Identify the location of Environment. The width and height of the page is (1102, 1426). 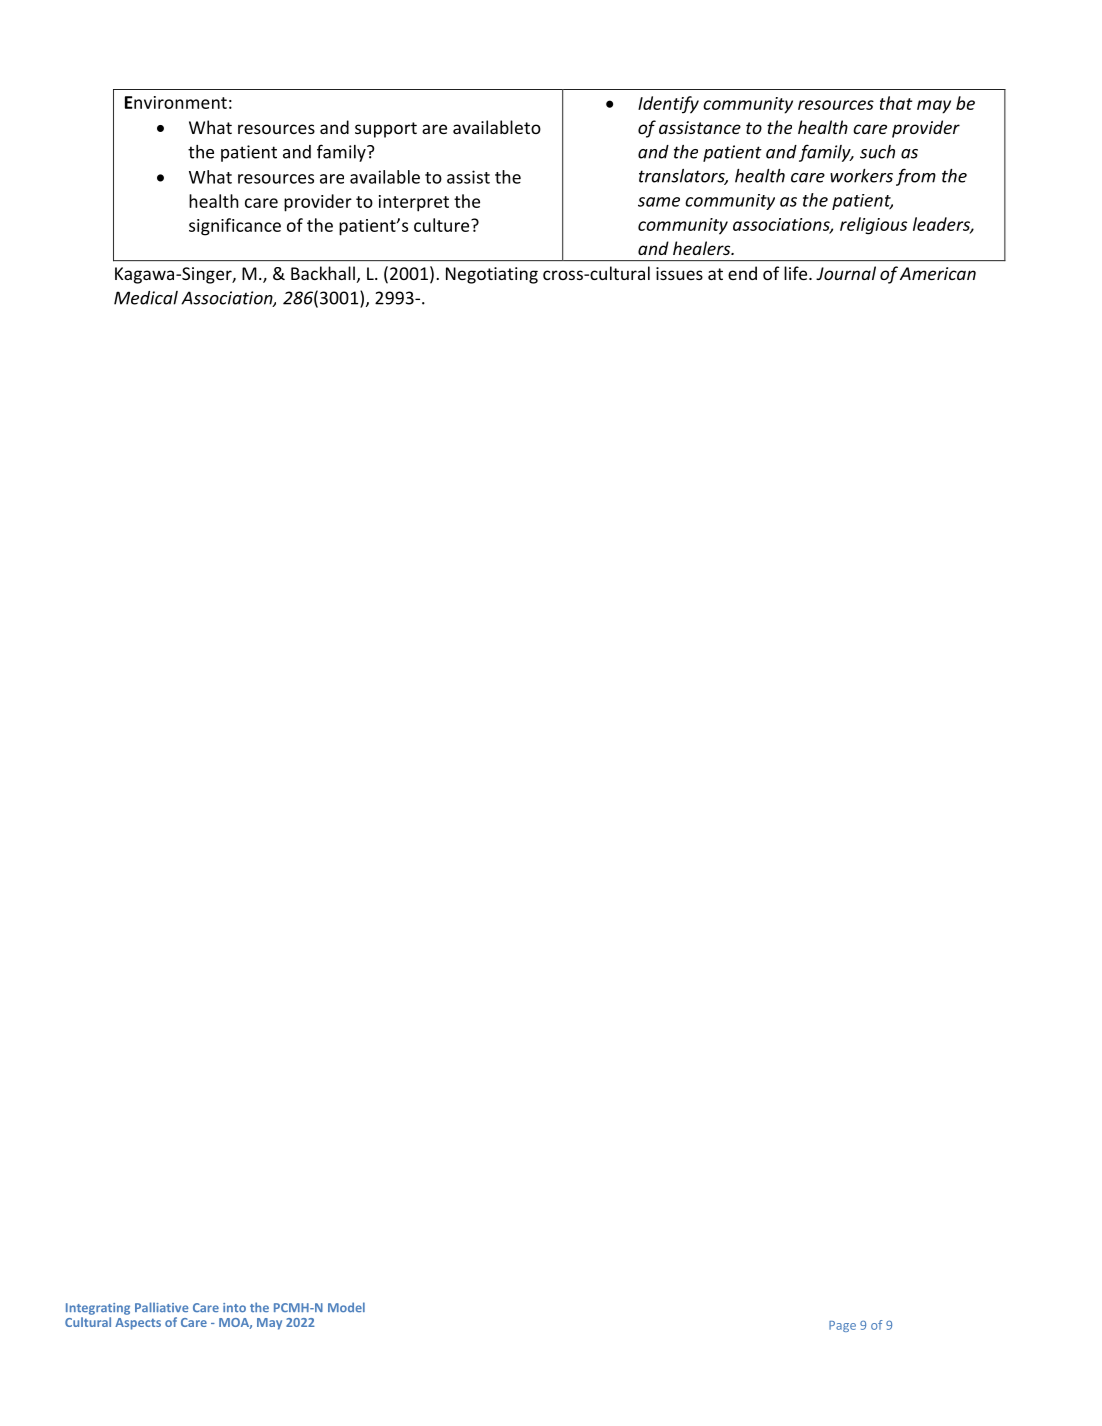
(176, 102).
